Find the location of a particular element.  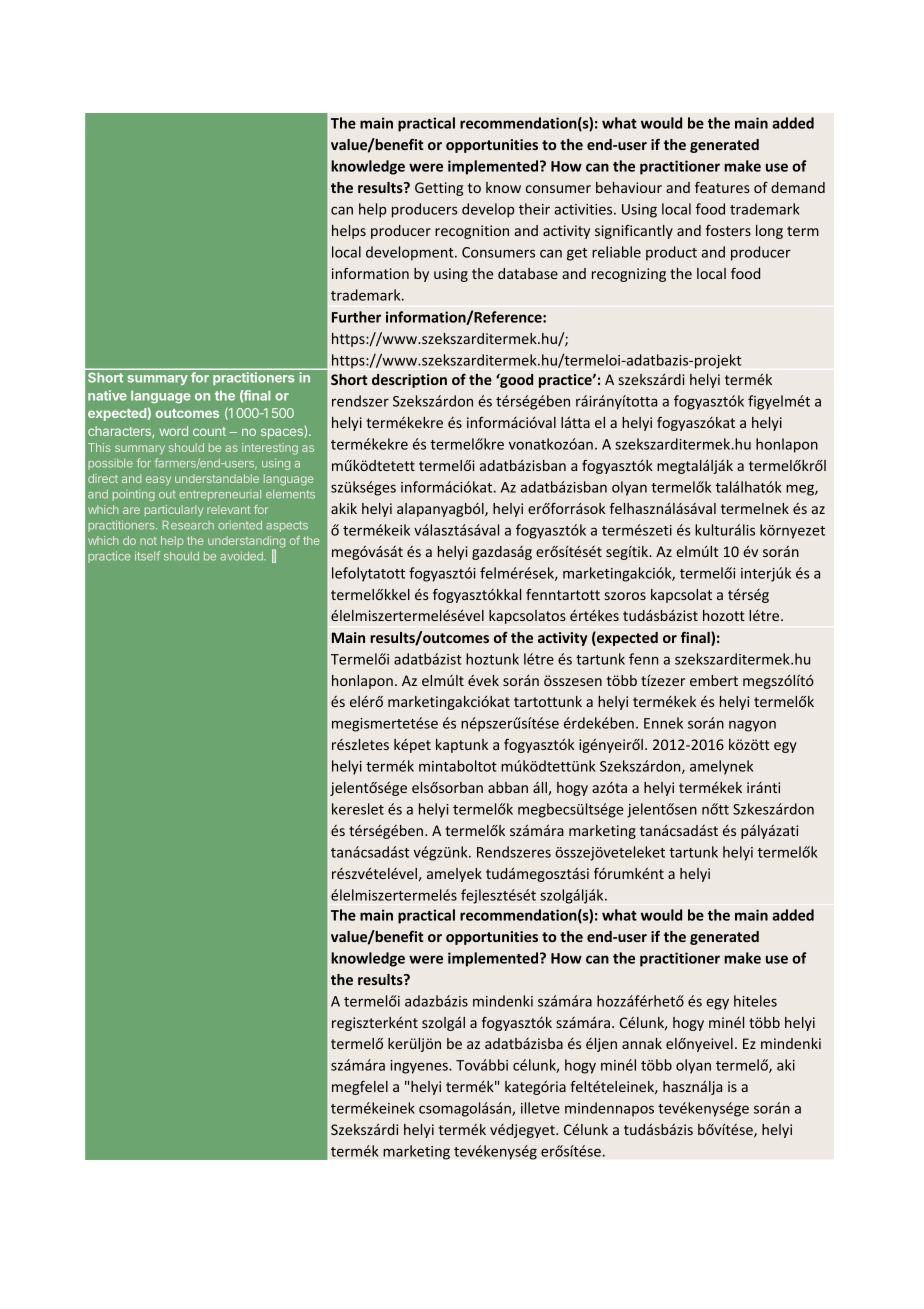

features is located at coordinates (722, 187).
